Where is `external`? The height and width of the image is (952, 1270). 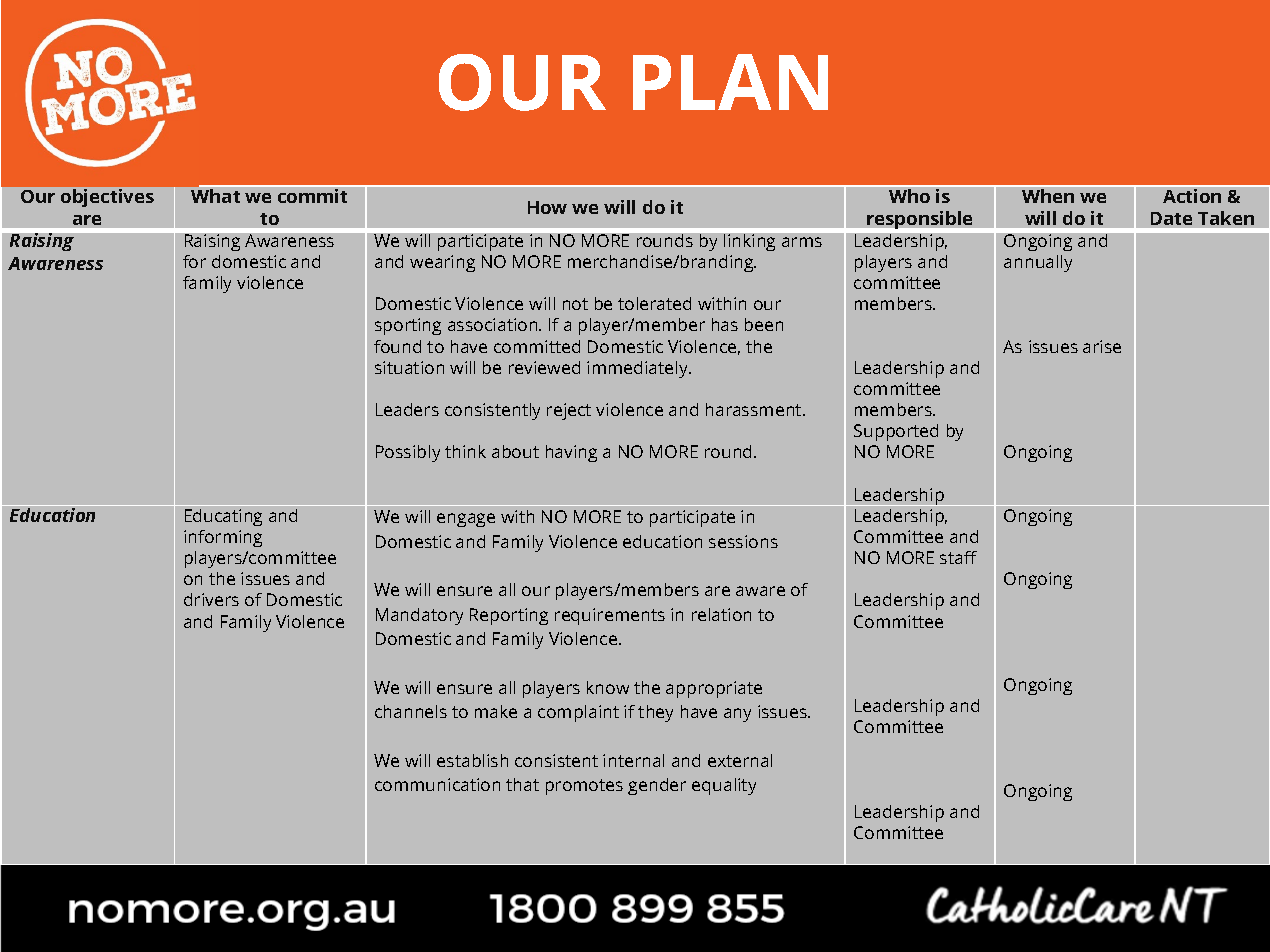
external is located at coordinates (740, 760).
